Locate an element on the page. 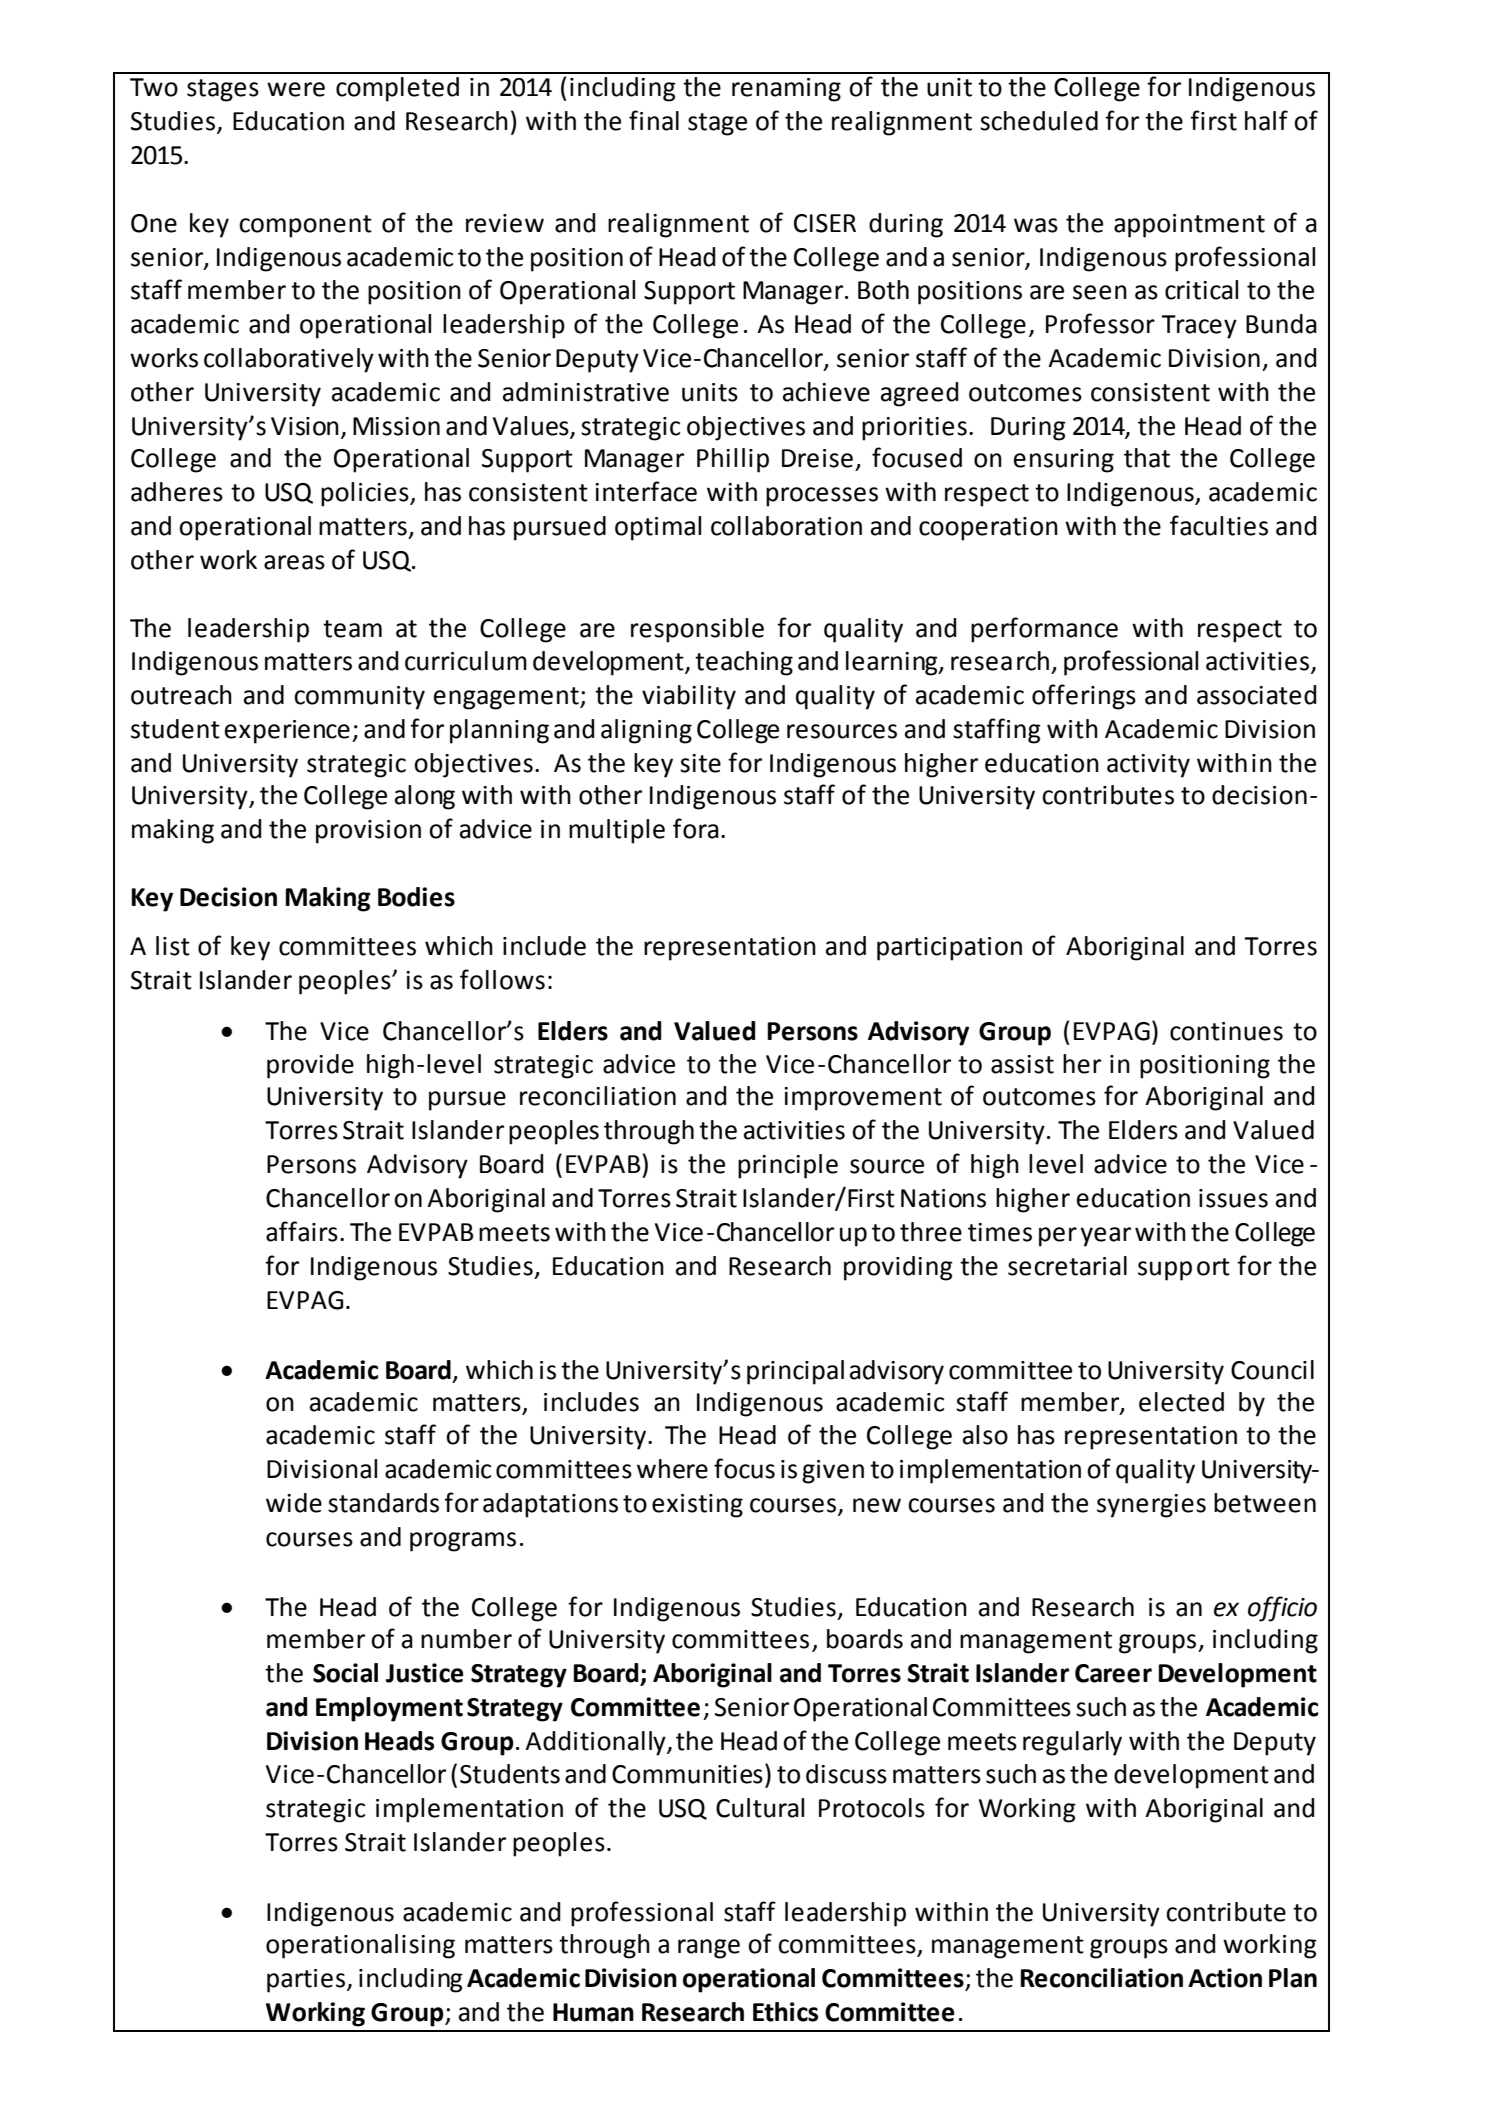 The width and height of the page is (1494, 2113). principle is located at coordinates (788, 1166).
